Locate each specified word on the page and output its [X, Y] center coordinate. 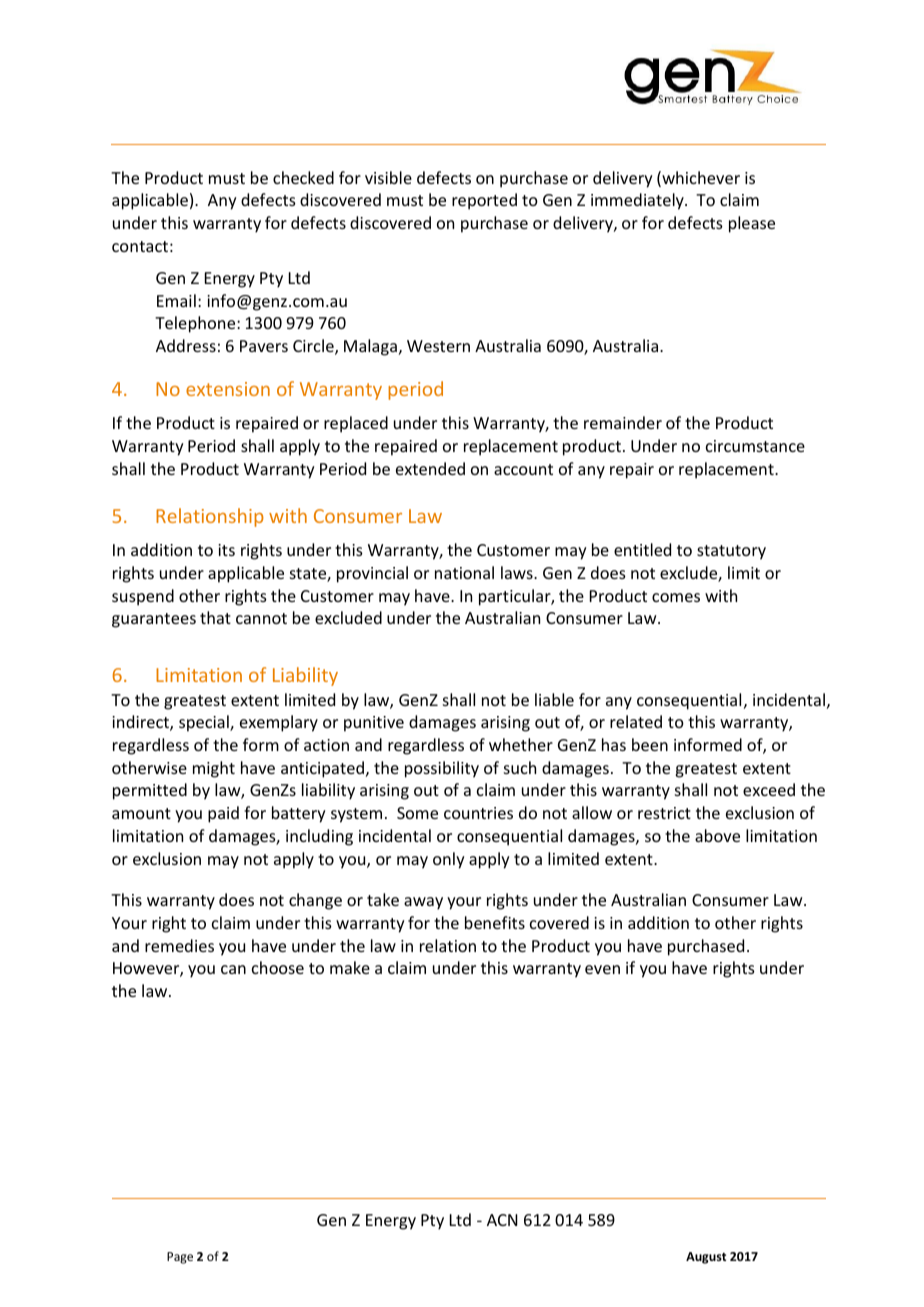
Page [180, 1258]
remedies [179, 945]
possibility [442, 769]
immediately [638, 201]
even [602, 969]
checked [303, 177]
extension [228, 389]
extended [430, 468]
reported [484, 201]
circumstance [755, 446]
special [205, 723]
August [706, 1258]
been [650, 744]
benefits [495, 922]
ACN [502, 1220]
